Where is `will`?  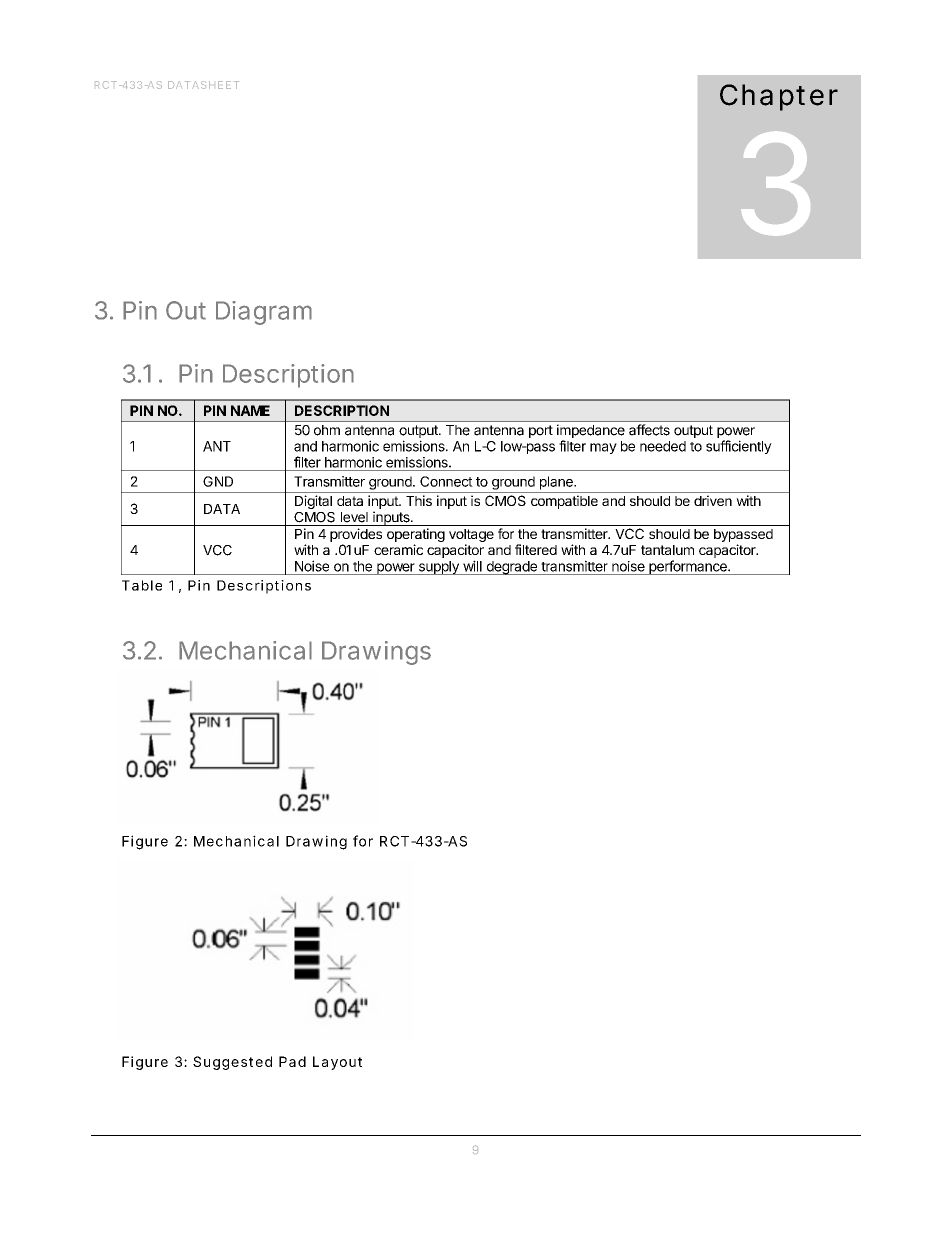
will is located at coordinates (472, 566).
